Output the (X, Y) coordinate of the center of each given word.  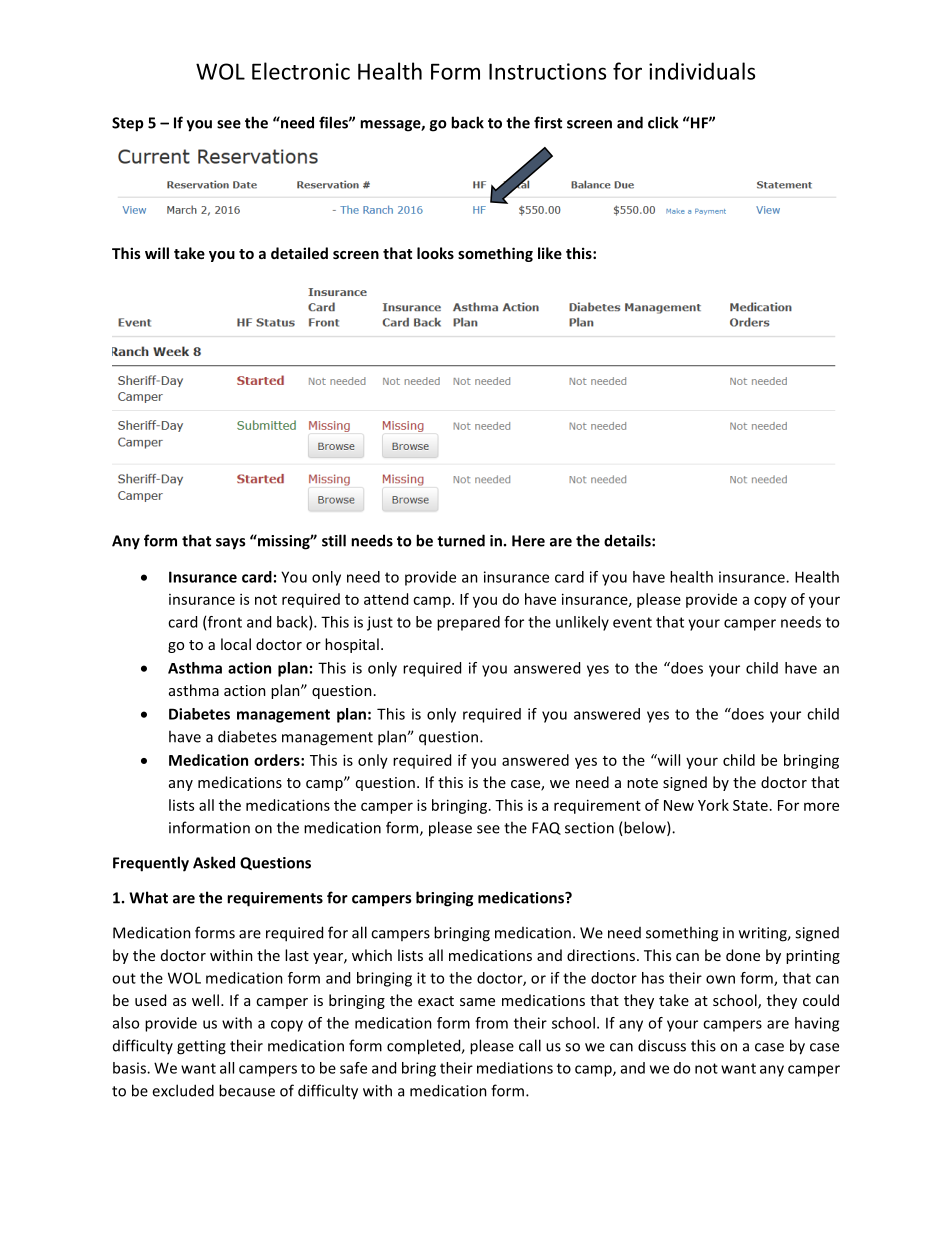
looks (435, 253)
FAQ (546, 828)
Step (128, 124)
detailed (299, 253)
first (548, 122)
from (491, 1023)
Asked (214, 862)
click (663, 122)
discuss (662, 1045)
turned (461, 540)
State (750, 805)
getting (201, 1047)
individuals (702, 71)
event (632, 622)
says (230, 544)
